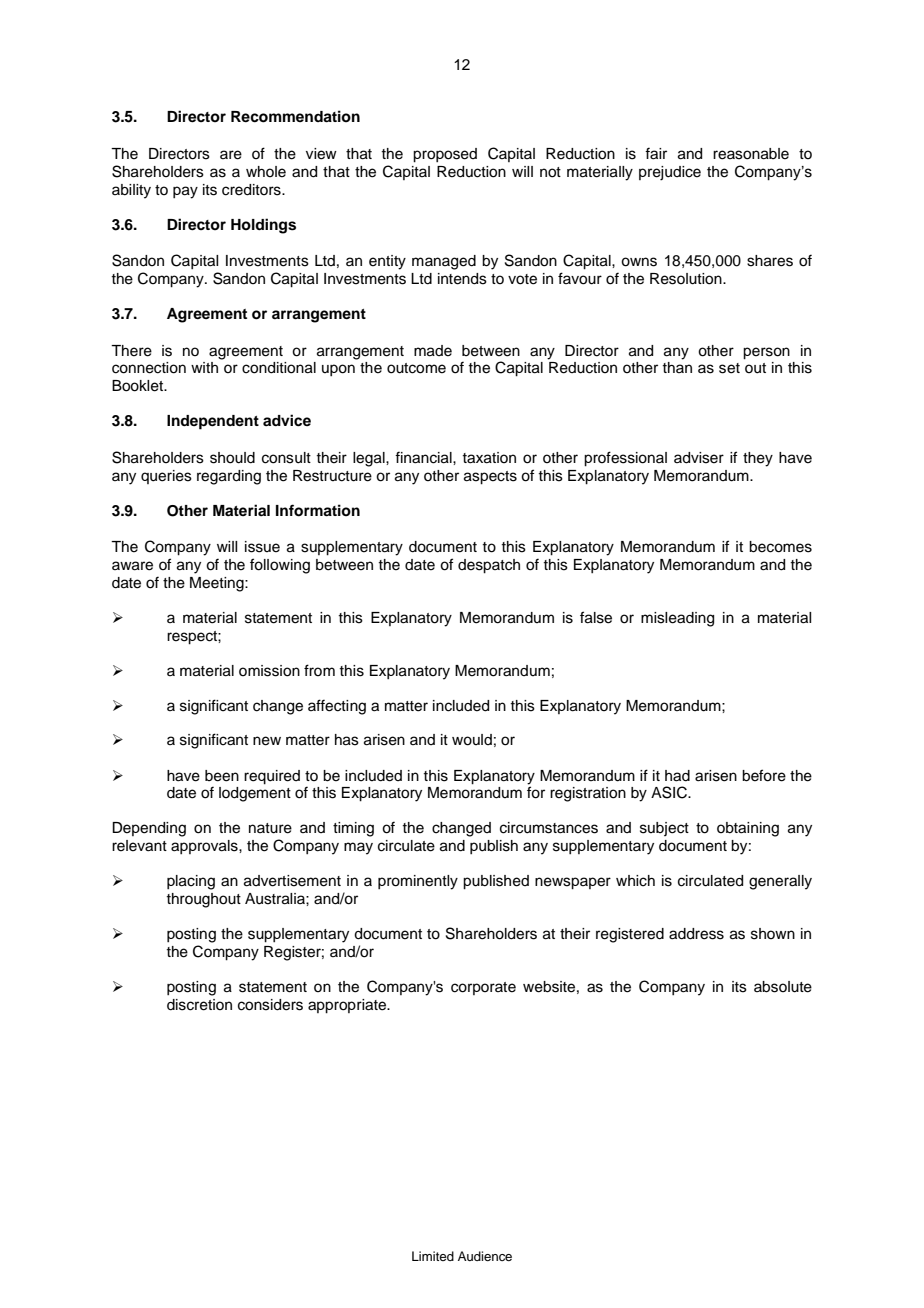  What do you see at coordinates (269, 671) in the screenshot?
I see `omission` at bounding box center [269, 671].
